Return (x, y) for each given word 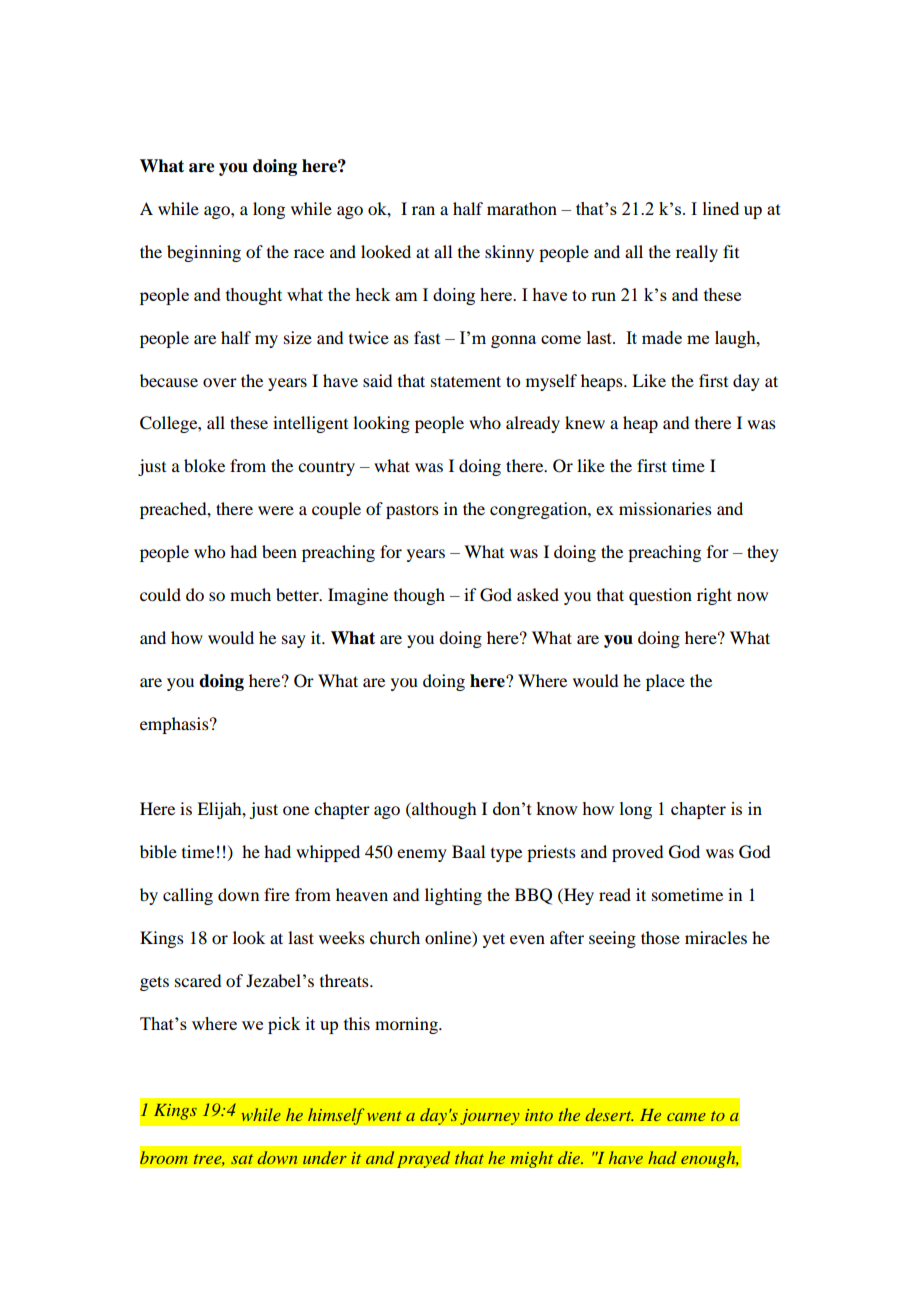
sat (242, 1159)
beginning (204, 253)
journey (490, 1116)
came (686, 1117)
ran (423, 210)
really (697, 253)
